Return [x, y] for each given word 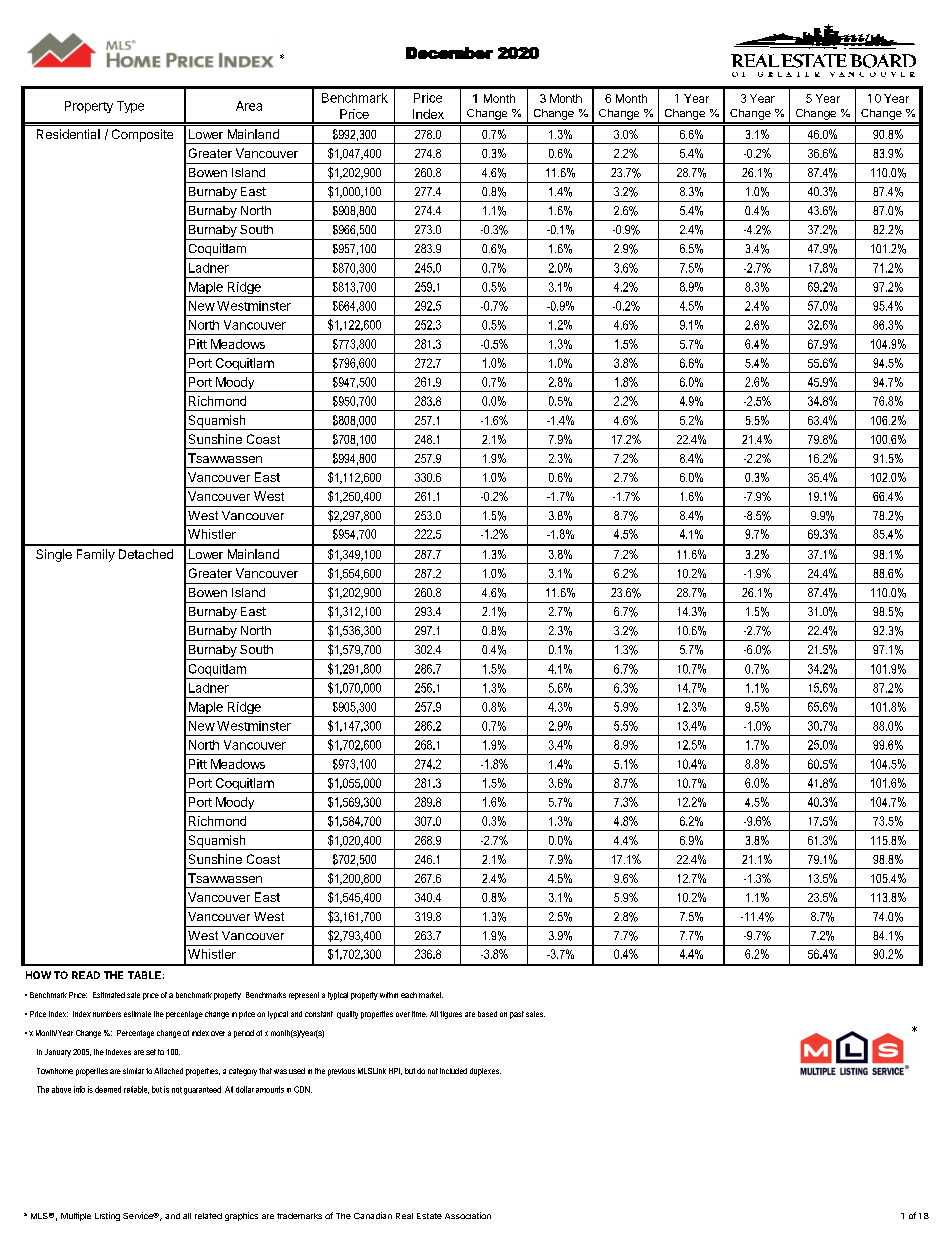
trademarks [299, 1216]
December [449, 53]
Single [54, 555]
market [431, 995]
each [409, 995]
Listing [107, 1216]
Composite [142, 135]
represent [304, 996]
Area [249, 106]
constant [319, 1014]
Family [96, 555]
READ [86, 975]
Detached [146, 554]
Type [130, 107]
